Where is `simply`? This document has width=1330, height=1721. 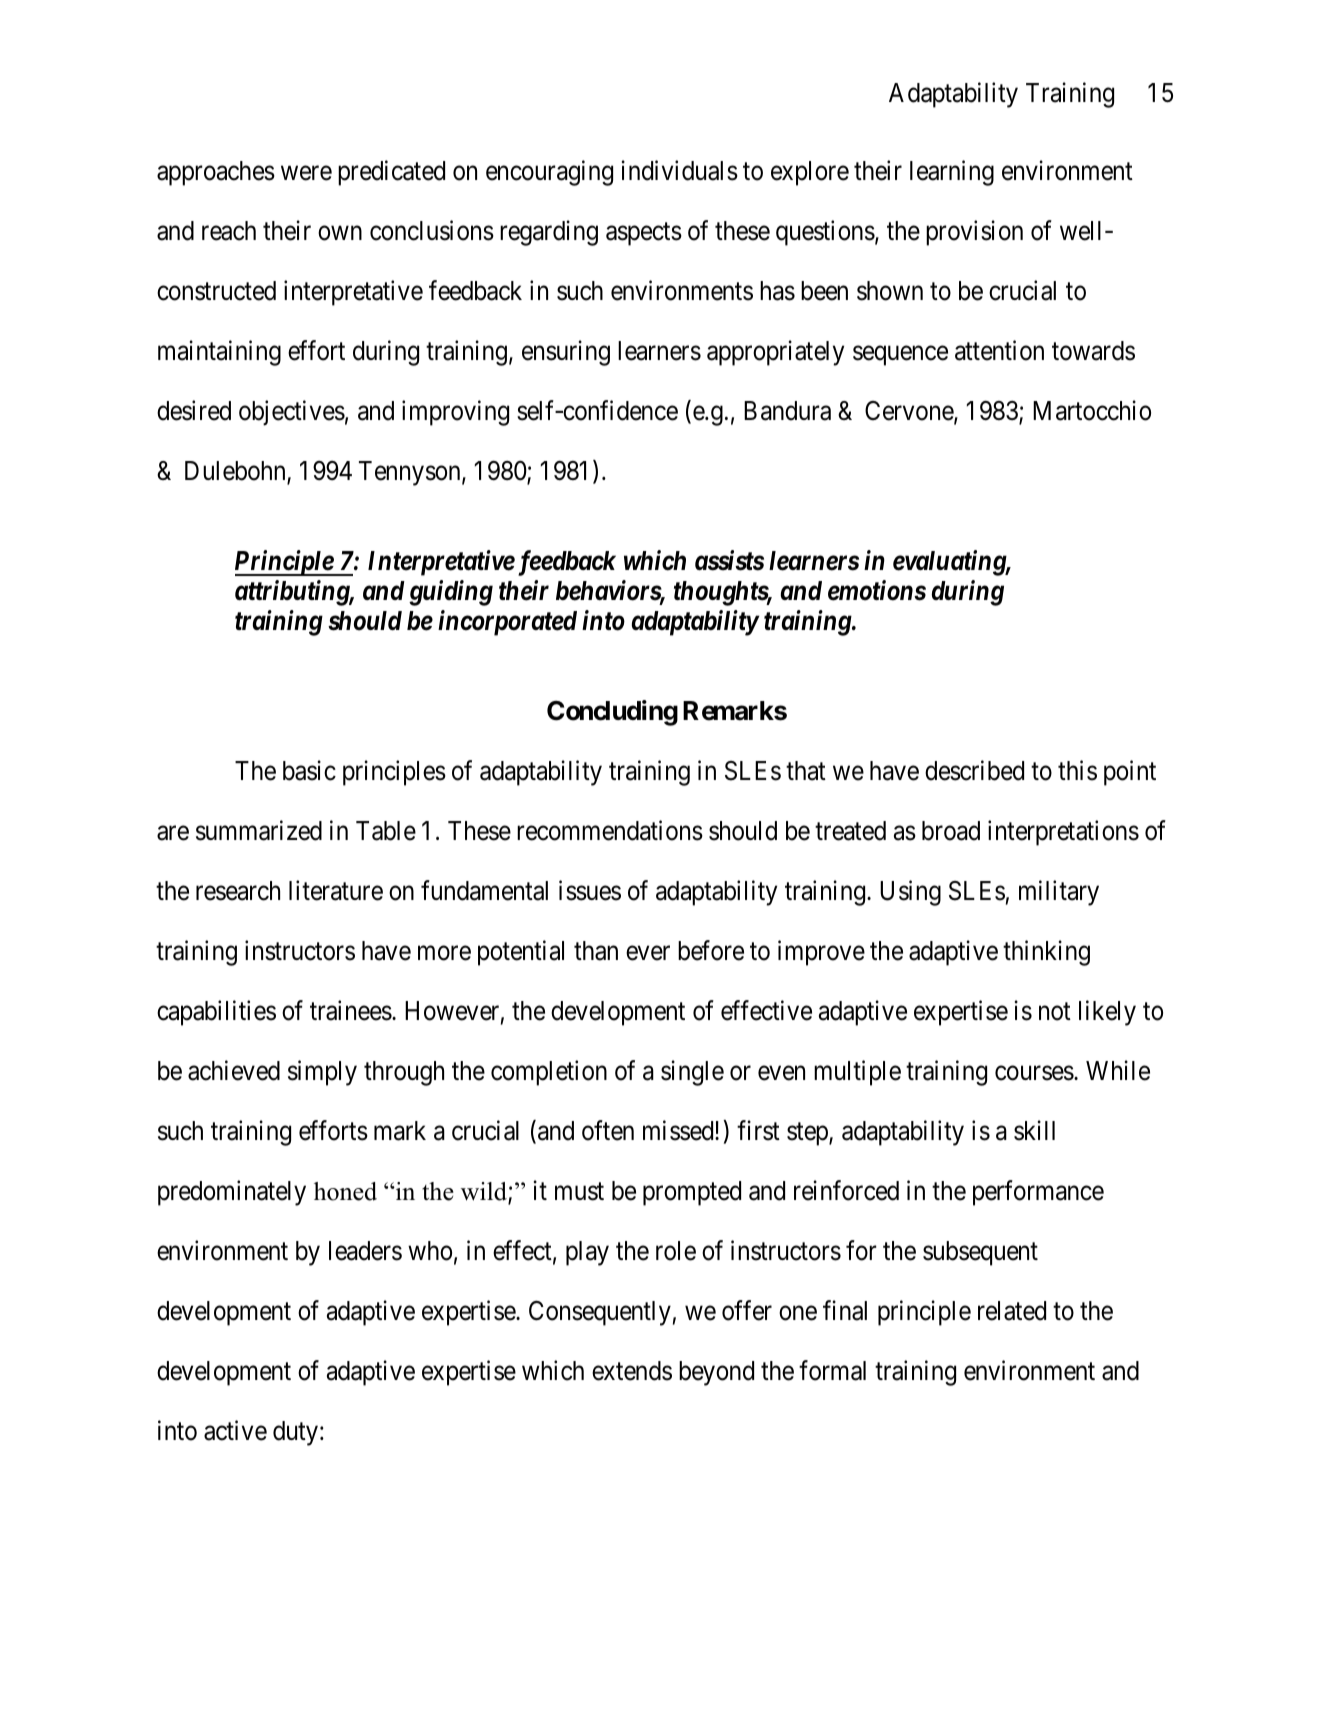
simply is located at coordinates (322, 1073).
